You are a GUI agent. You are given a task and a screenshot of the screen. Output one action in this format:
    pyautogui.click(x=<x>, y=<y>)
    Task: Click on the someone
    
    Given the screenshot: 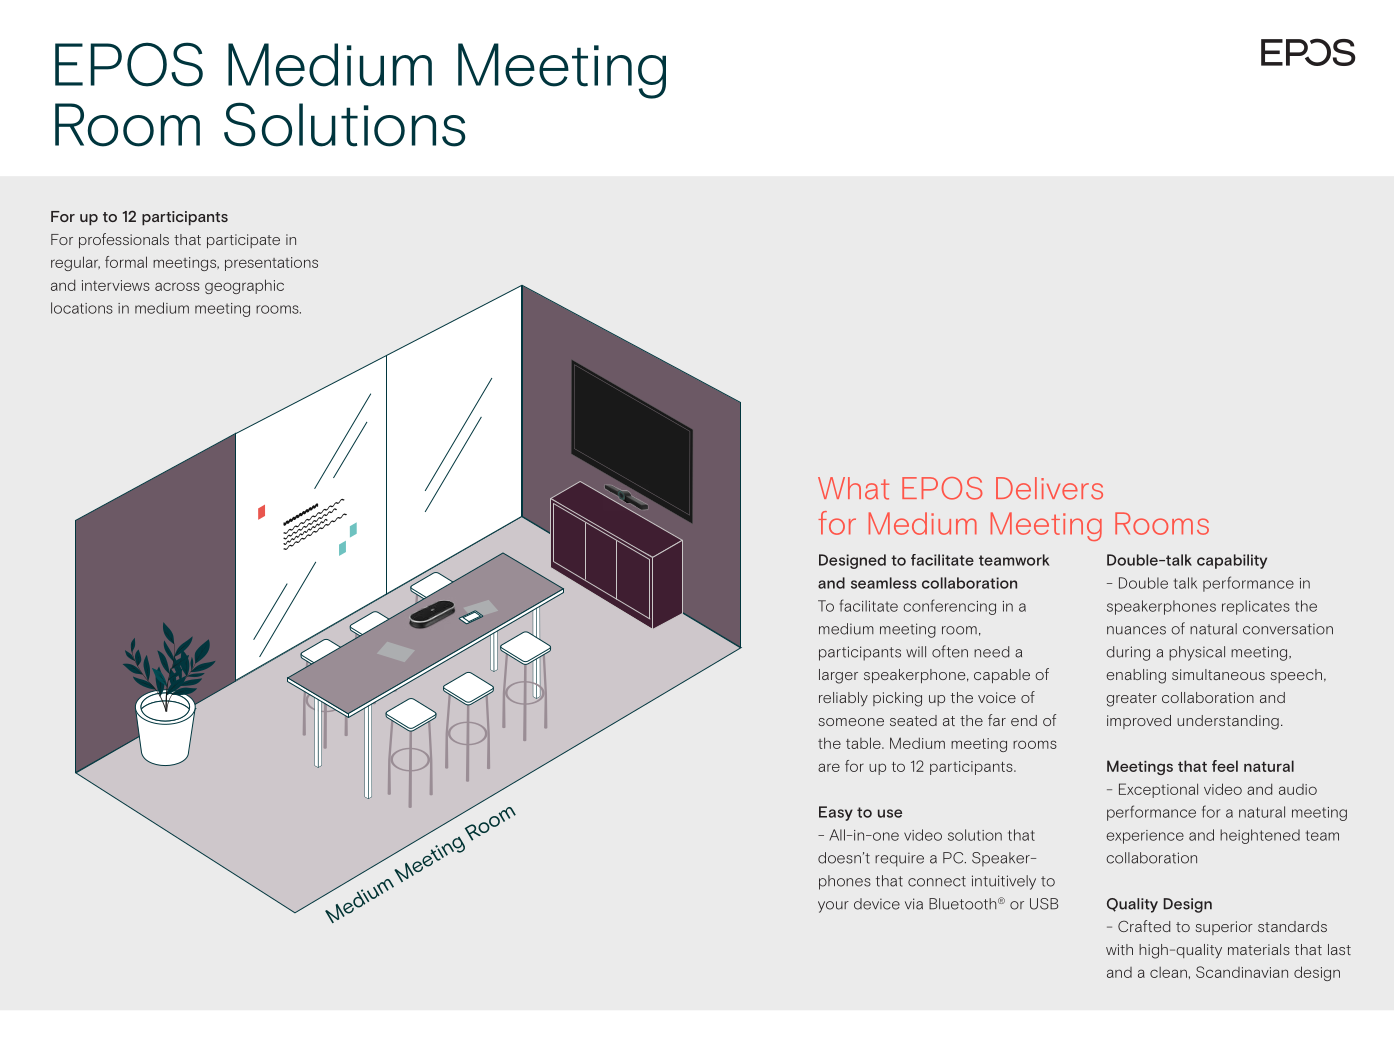 What is the action you would take?
    pyautogui.click(x=851, y=722)
